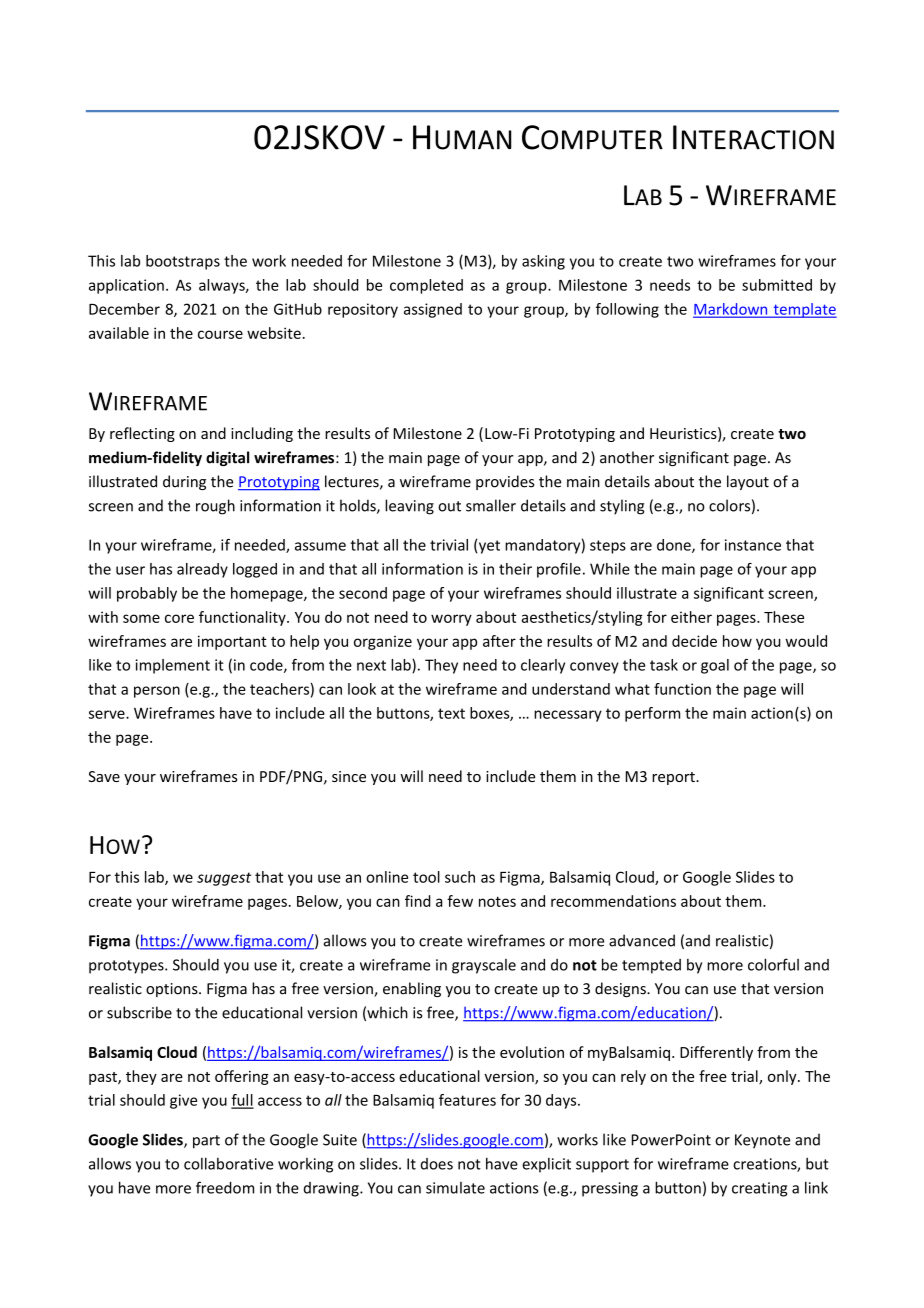 The image size is (924, 1308). Describe the element at coordinates (731, 310) in the page. I see `Markdown` at that location.
